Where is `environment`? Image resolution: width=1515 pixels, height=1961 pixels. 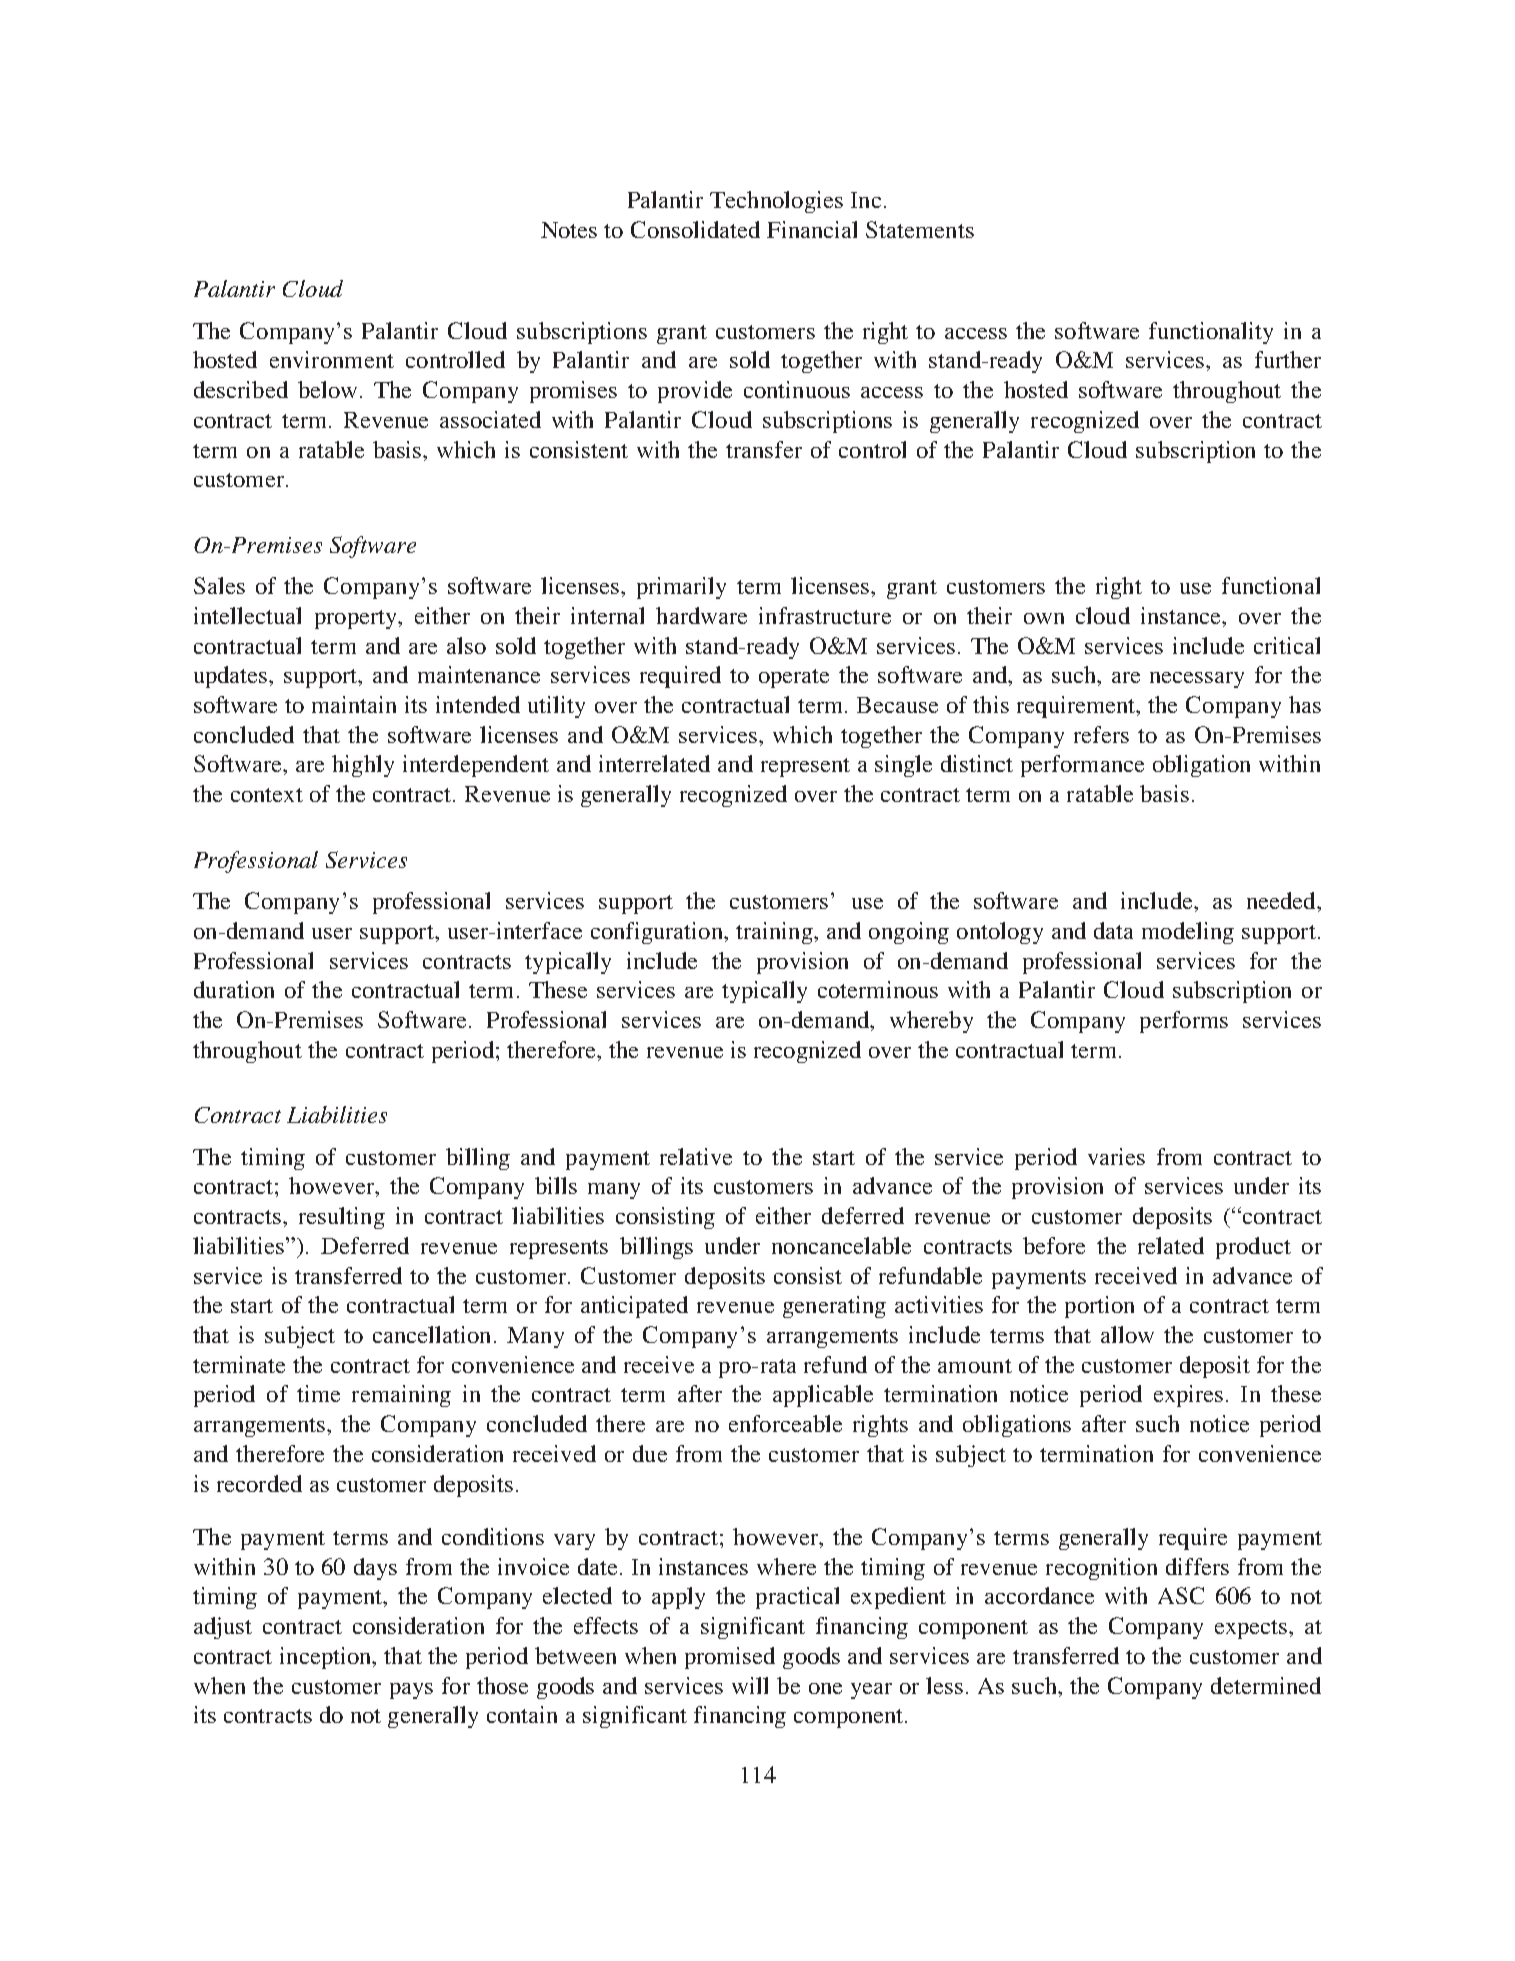 environment is located at coordinates (332, 359).
